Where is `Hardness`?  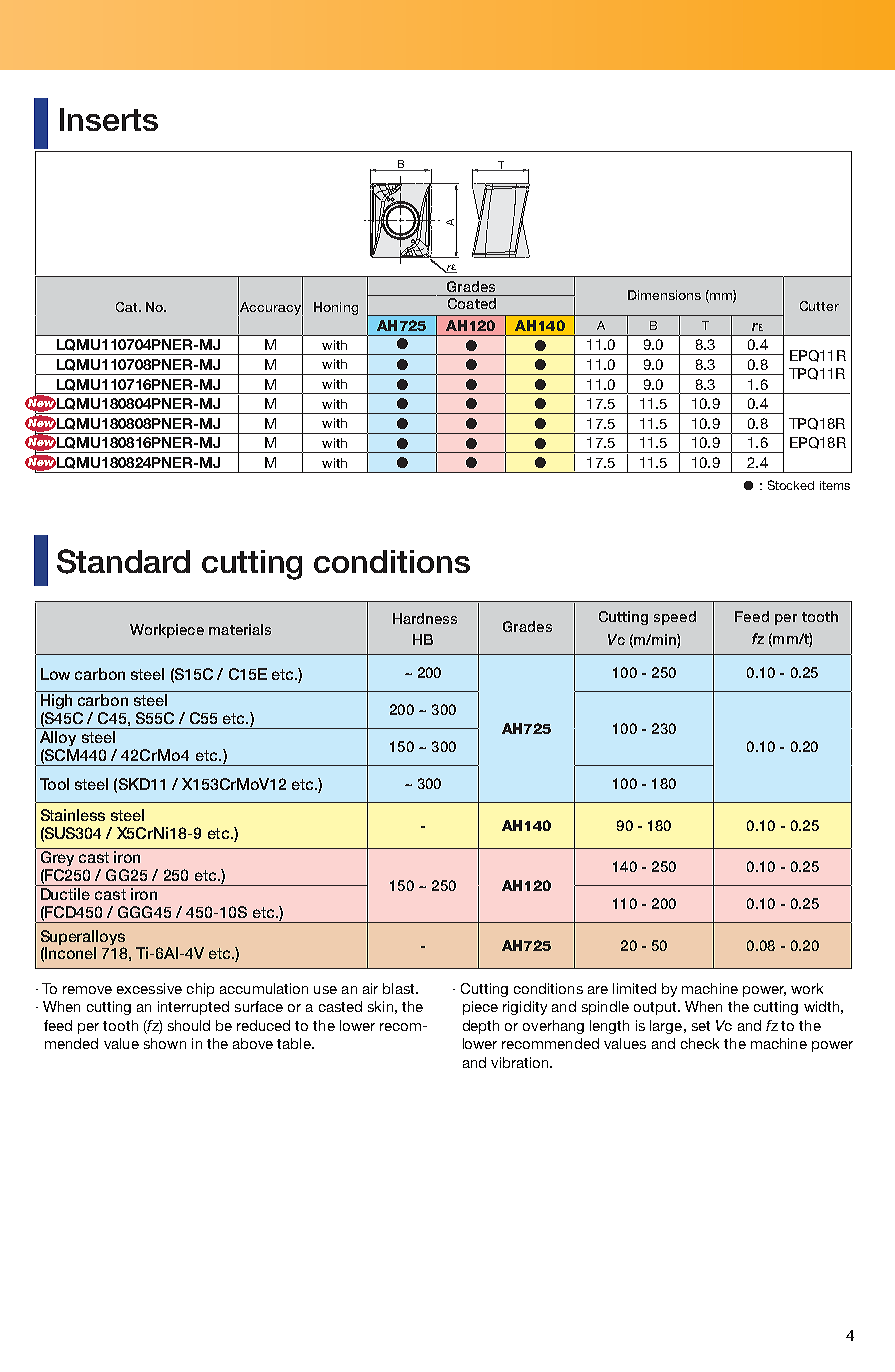 Hardness is located at coordinates (425, 618).
